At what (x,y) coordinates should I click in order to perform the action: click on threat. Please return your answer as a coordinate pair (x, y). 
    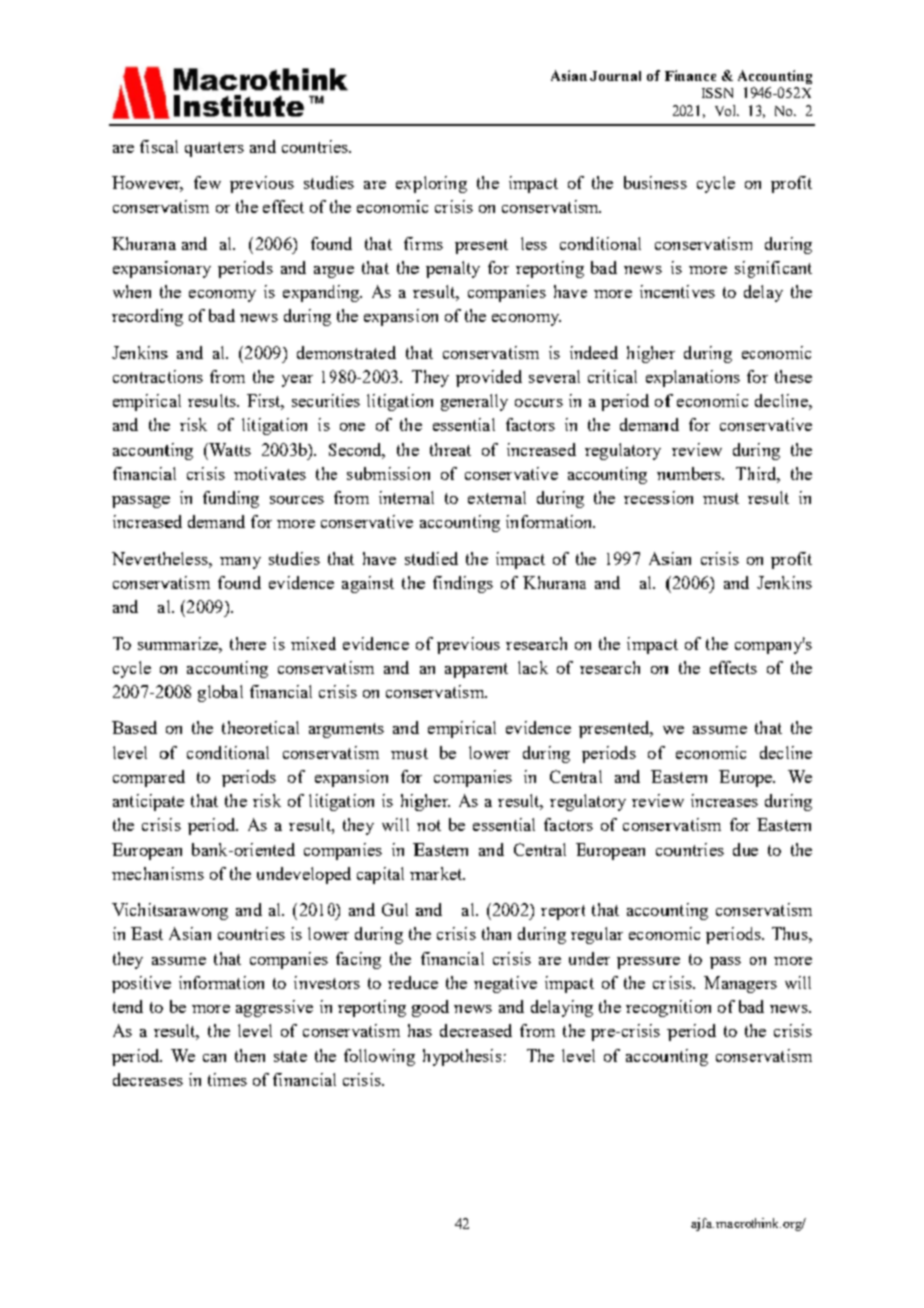
    Looking at the image, I should click on (450, 449).
